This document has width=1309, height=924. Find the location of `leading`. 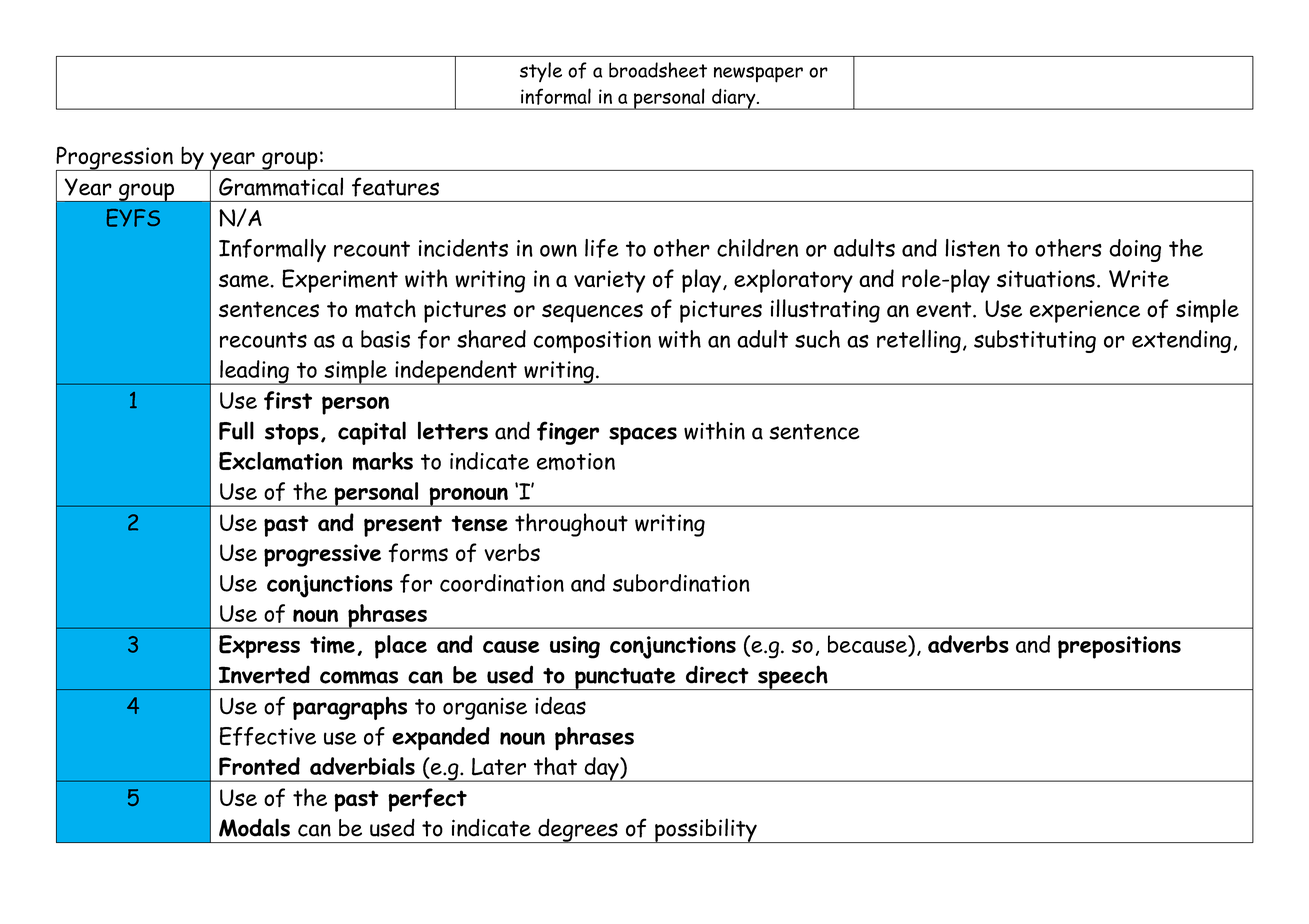

leading is located at coordinates (254, 372).
